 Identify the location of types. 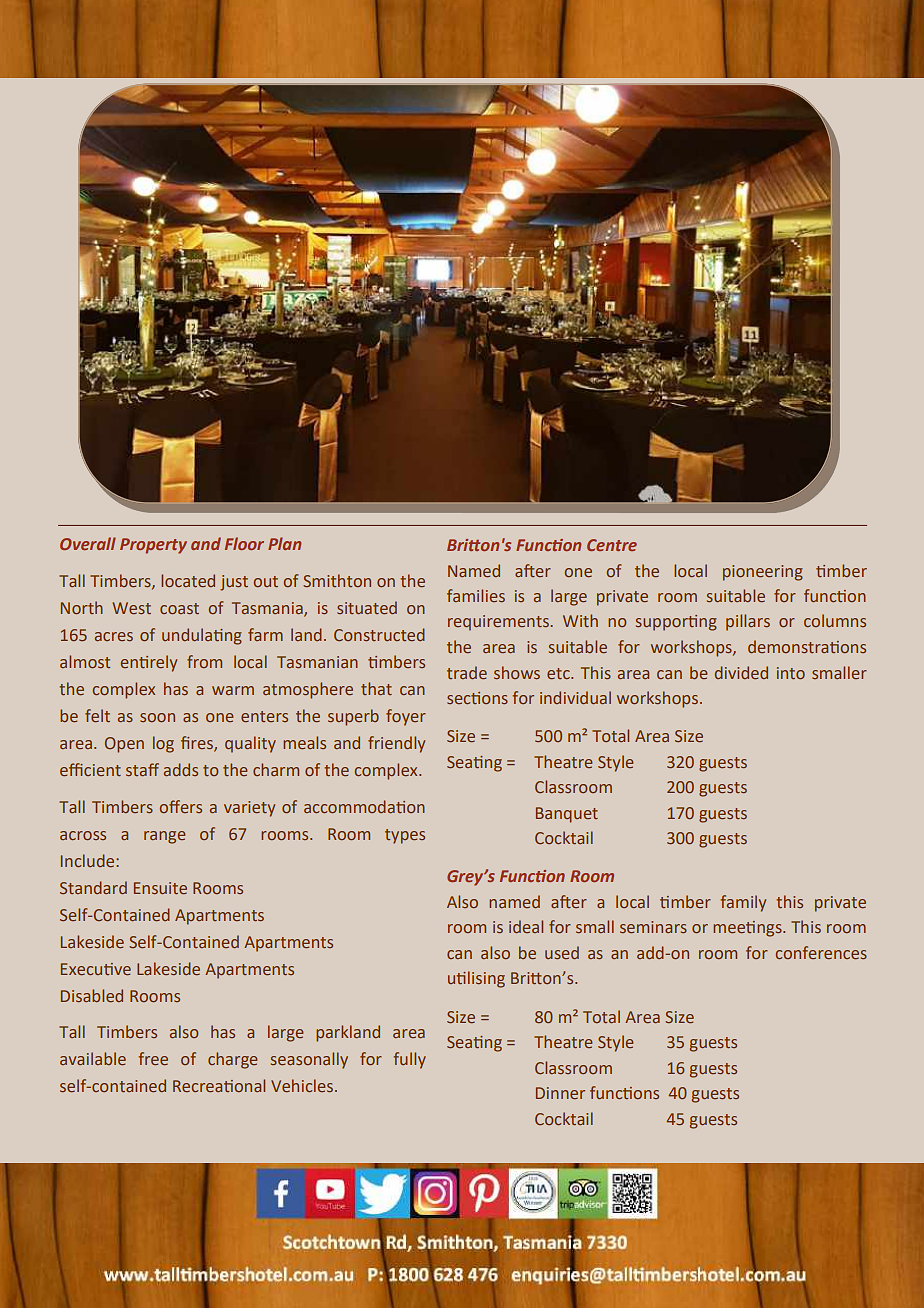
(405, 836).
